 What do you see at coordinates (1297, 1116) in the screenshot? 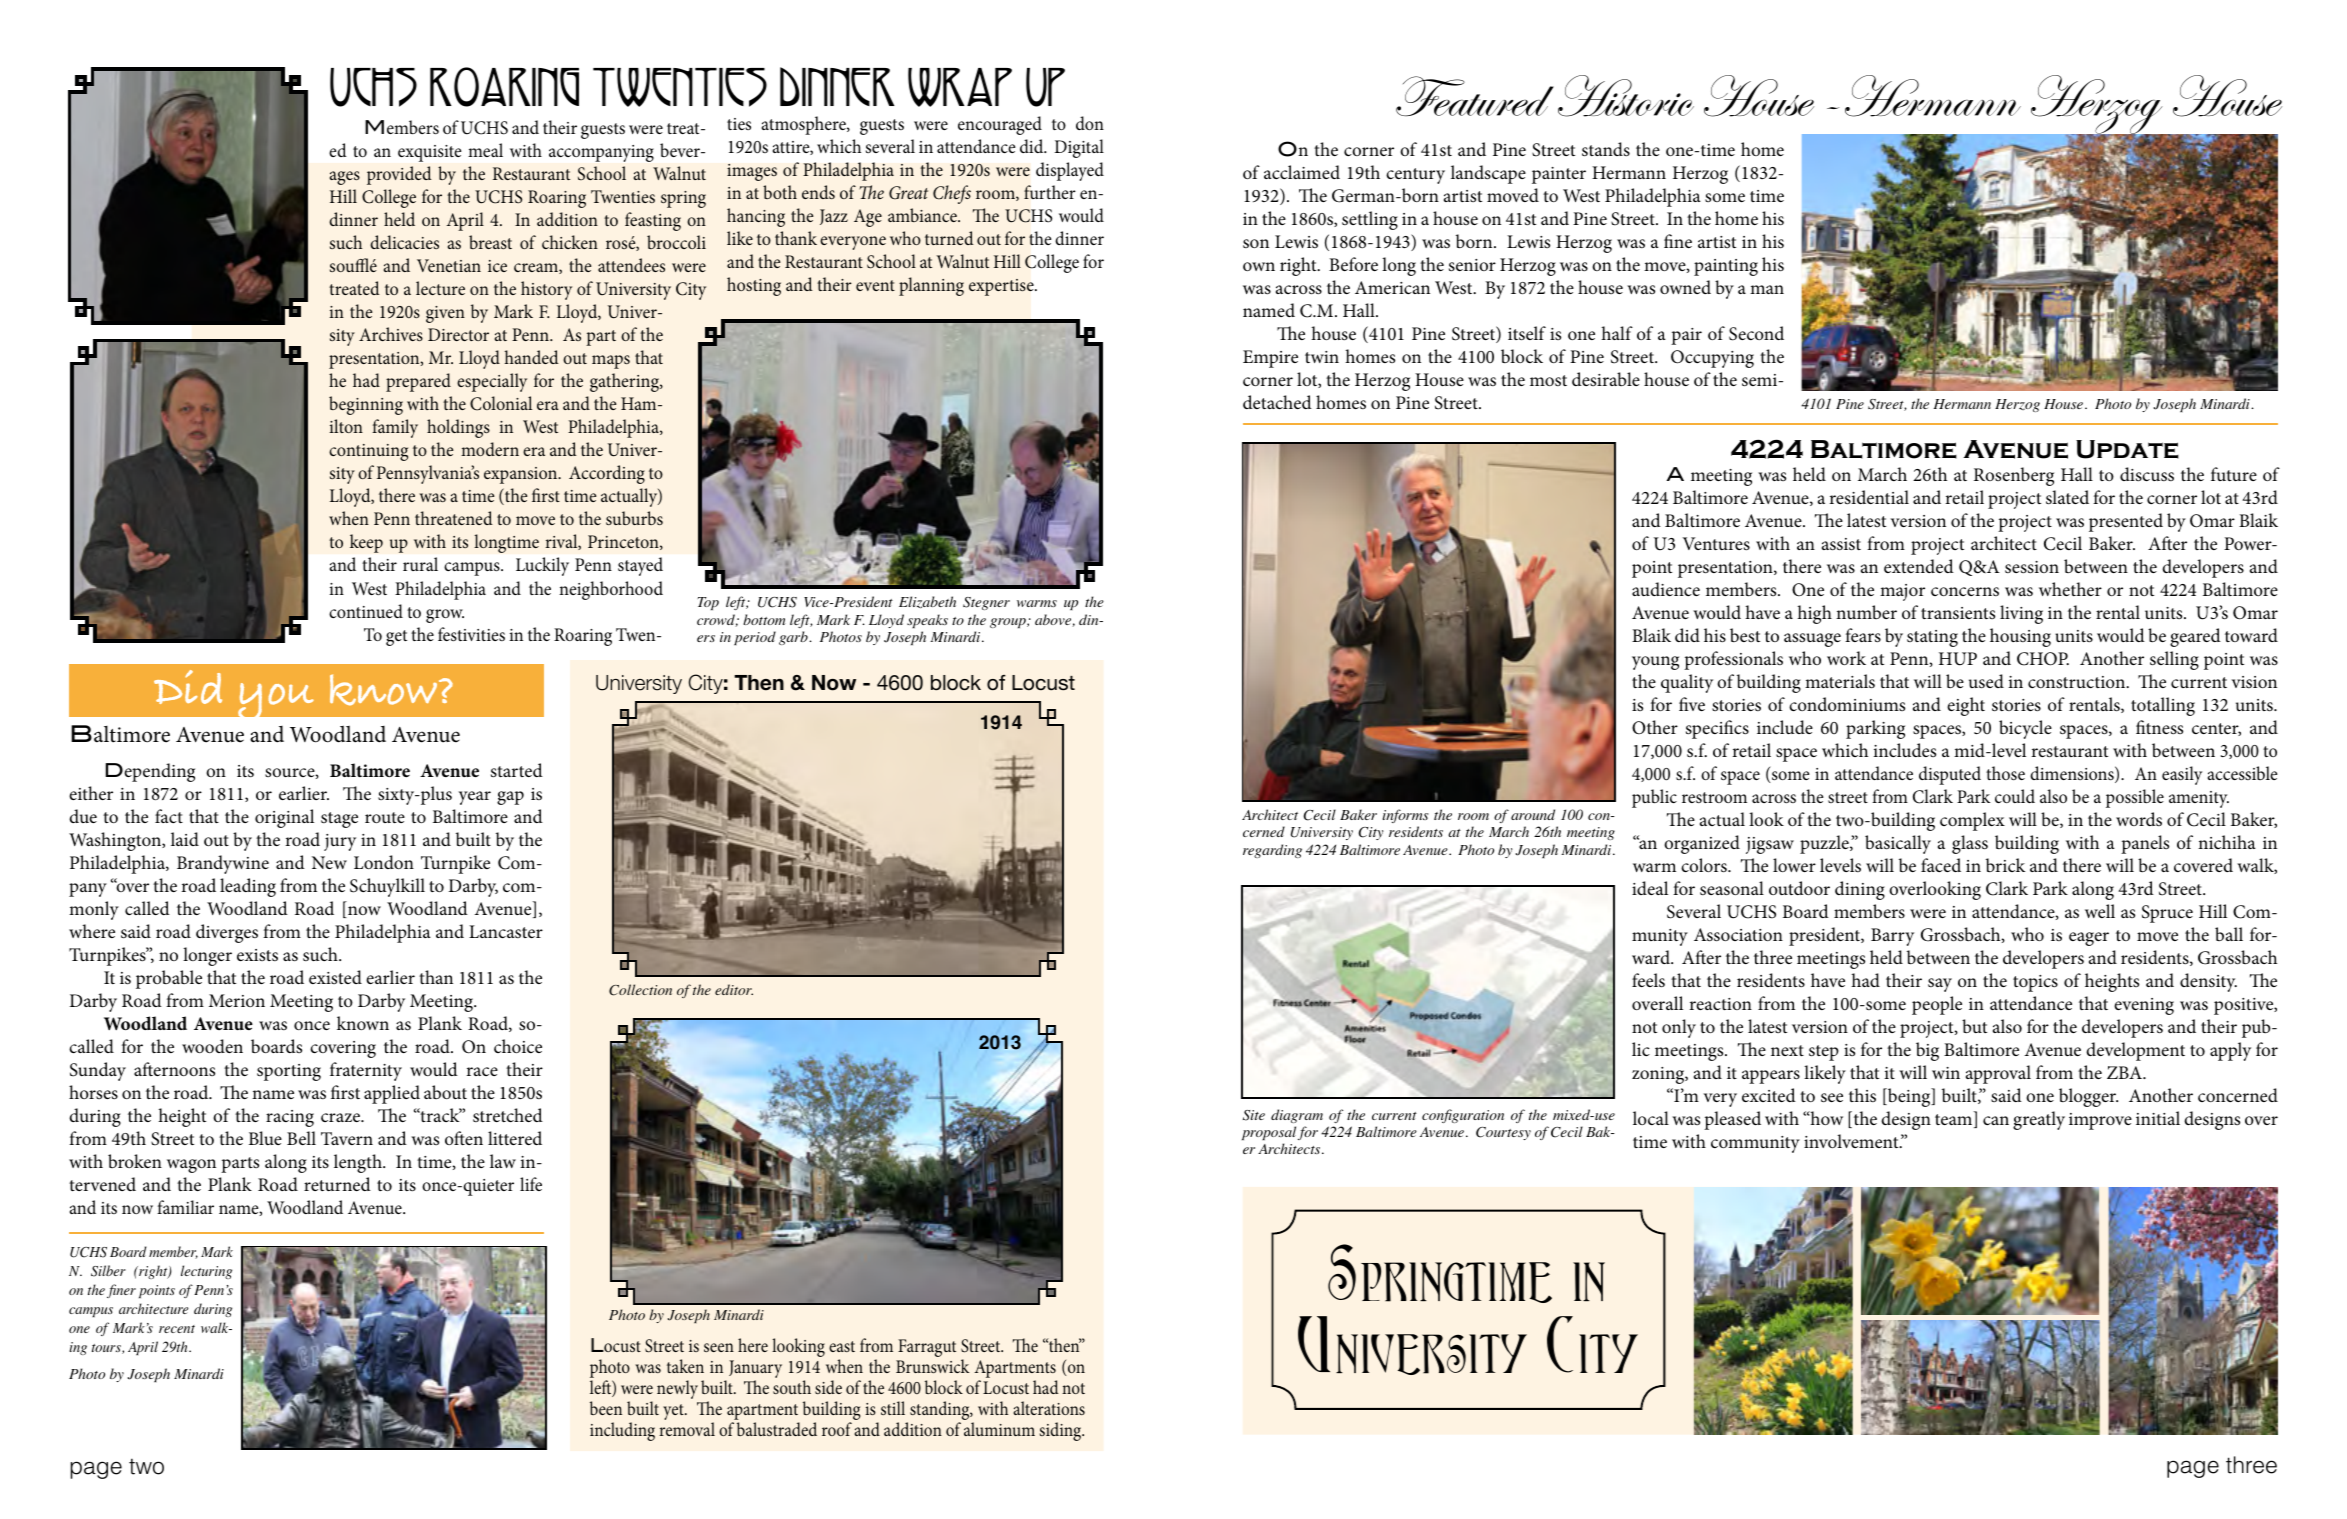
I see `diagram` at bounding box center [1297, 1116].
